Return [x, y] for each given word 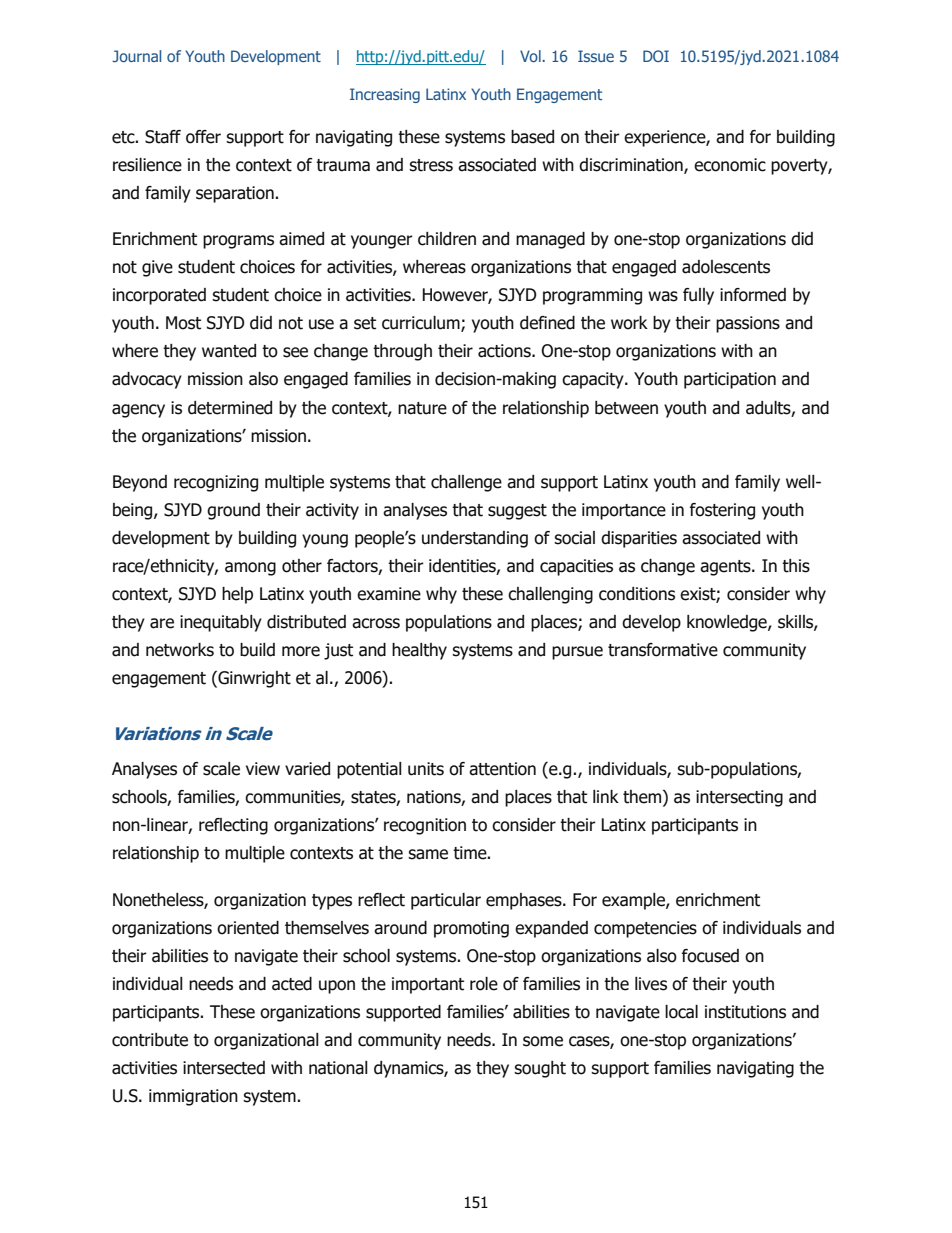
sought [540, 1069]
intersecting [739, 798]
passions [748, 324]
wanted [229, 351]
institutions [745, 1012]
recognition [425, 826]
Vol [531, 56]
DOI [656, 56]
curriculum [422, 324]
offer [203, 137]
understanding [475, 539]
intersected [224, 1068]
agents [726, 568]
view [263, 769]
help [237, 595]
